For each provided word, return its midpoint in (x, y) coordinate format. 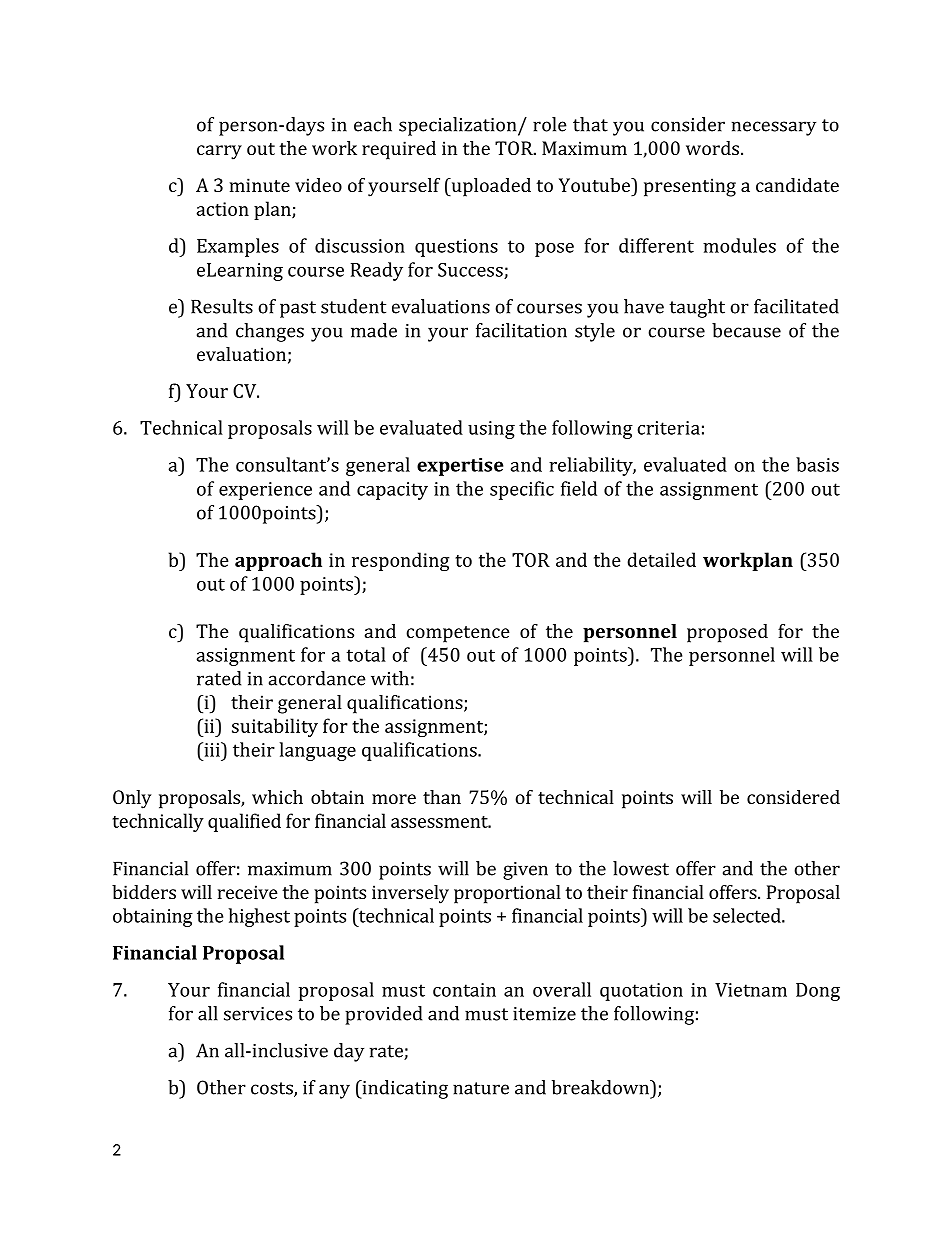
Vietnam (751, 990)
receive (248, 892)
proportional (507, 894)
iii (212, 749)
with (390, 678)
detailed (661, 559)
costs (273, 1089)
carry (219, 152)
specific (522, 490)
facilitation (521, 330)
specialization (459, 126)
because (746, 330)
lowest (641, 868)
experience (265, 491)
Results (222, 306)
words (712, 148)
